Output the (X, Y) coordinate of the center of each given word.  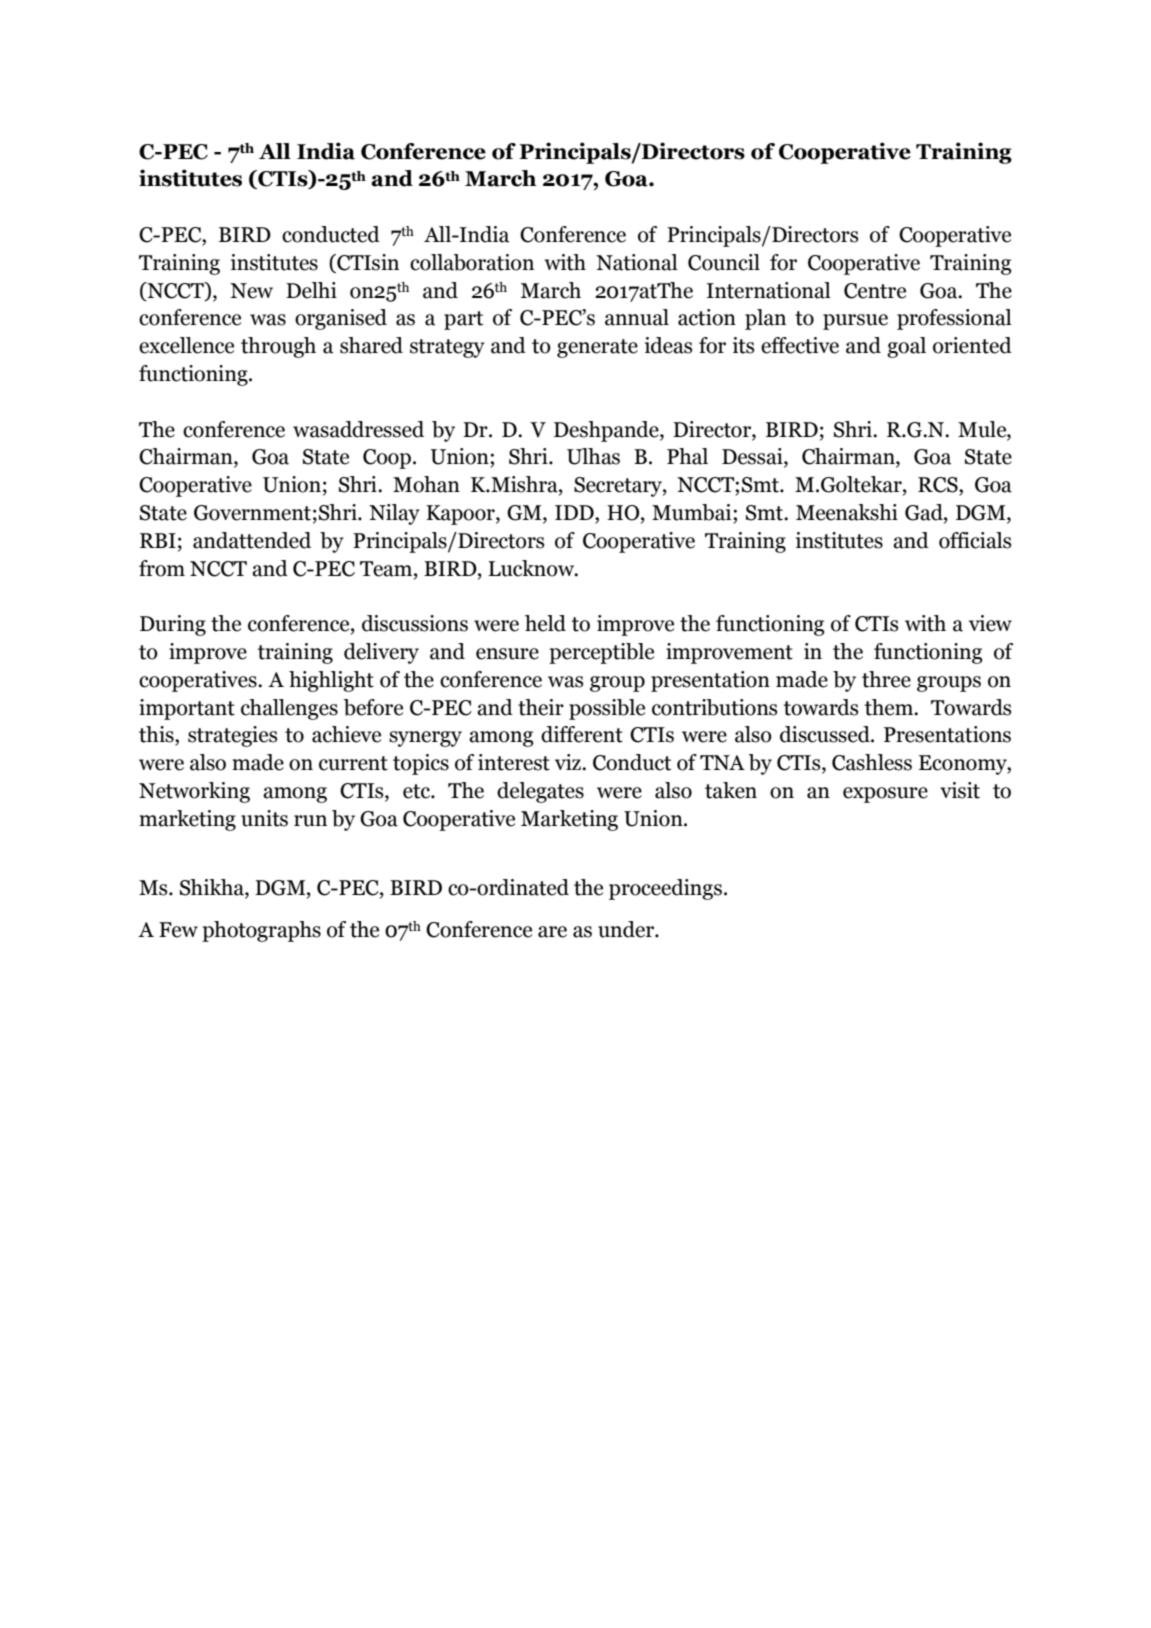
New (251, 291)
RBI (158, 540)
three (886, 679)
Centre (875, 291)
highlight (331, 681)
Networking (194, 792)
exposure (885, 795)
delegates (540, 792)
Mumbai (693, 512)
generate (597, 348)
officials (975, 540)
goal (906, 347)
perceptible (601, 653)
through (278, 347)
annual (637, 317)
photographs (261, 931)
